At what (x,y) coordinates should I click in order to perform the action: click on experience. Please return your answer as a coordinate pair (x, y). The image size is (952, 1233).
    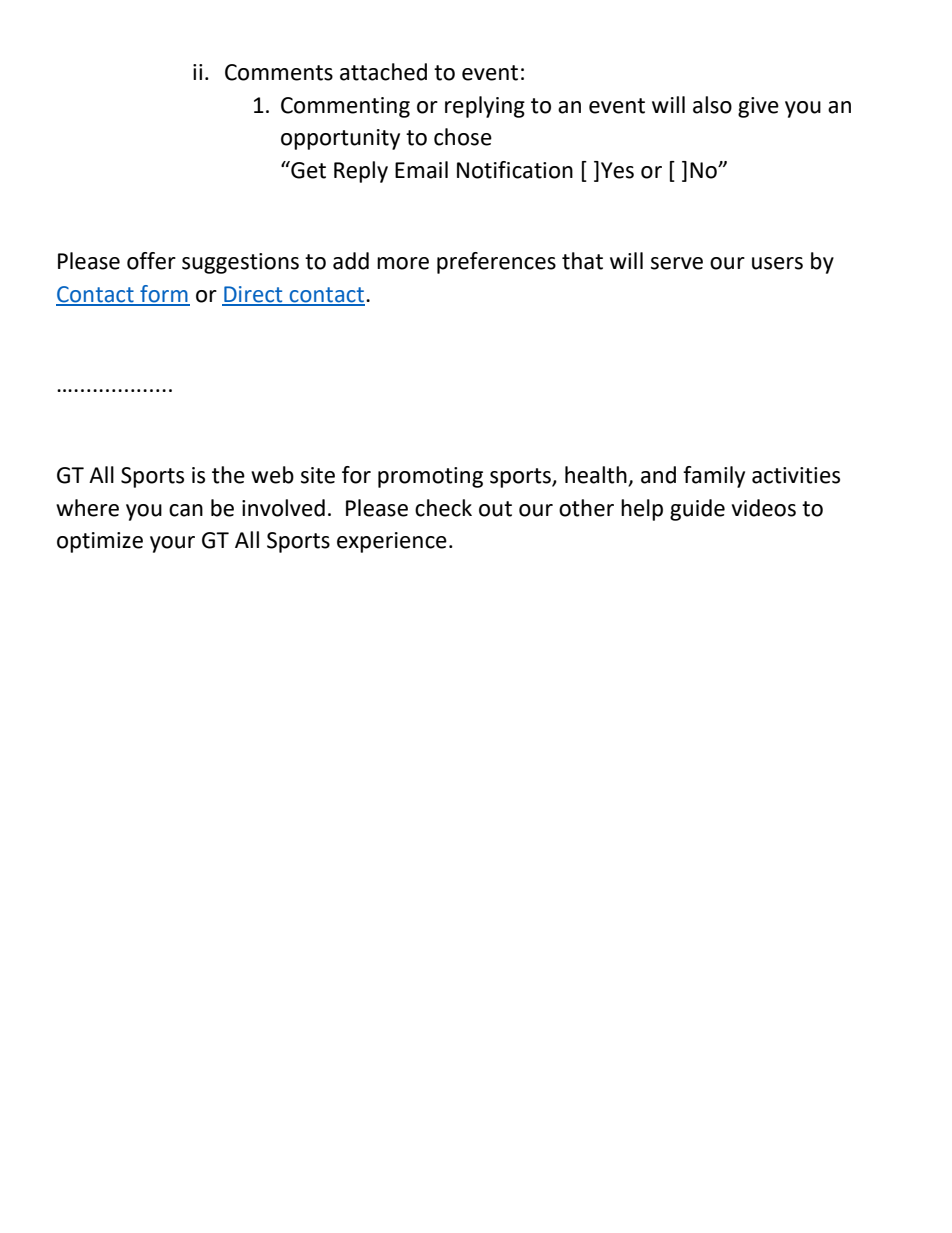
    Looking at the image, I should click on (392, 542).
